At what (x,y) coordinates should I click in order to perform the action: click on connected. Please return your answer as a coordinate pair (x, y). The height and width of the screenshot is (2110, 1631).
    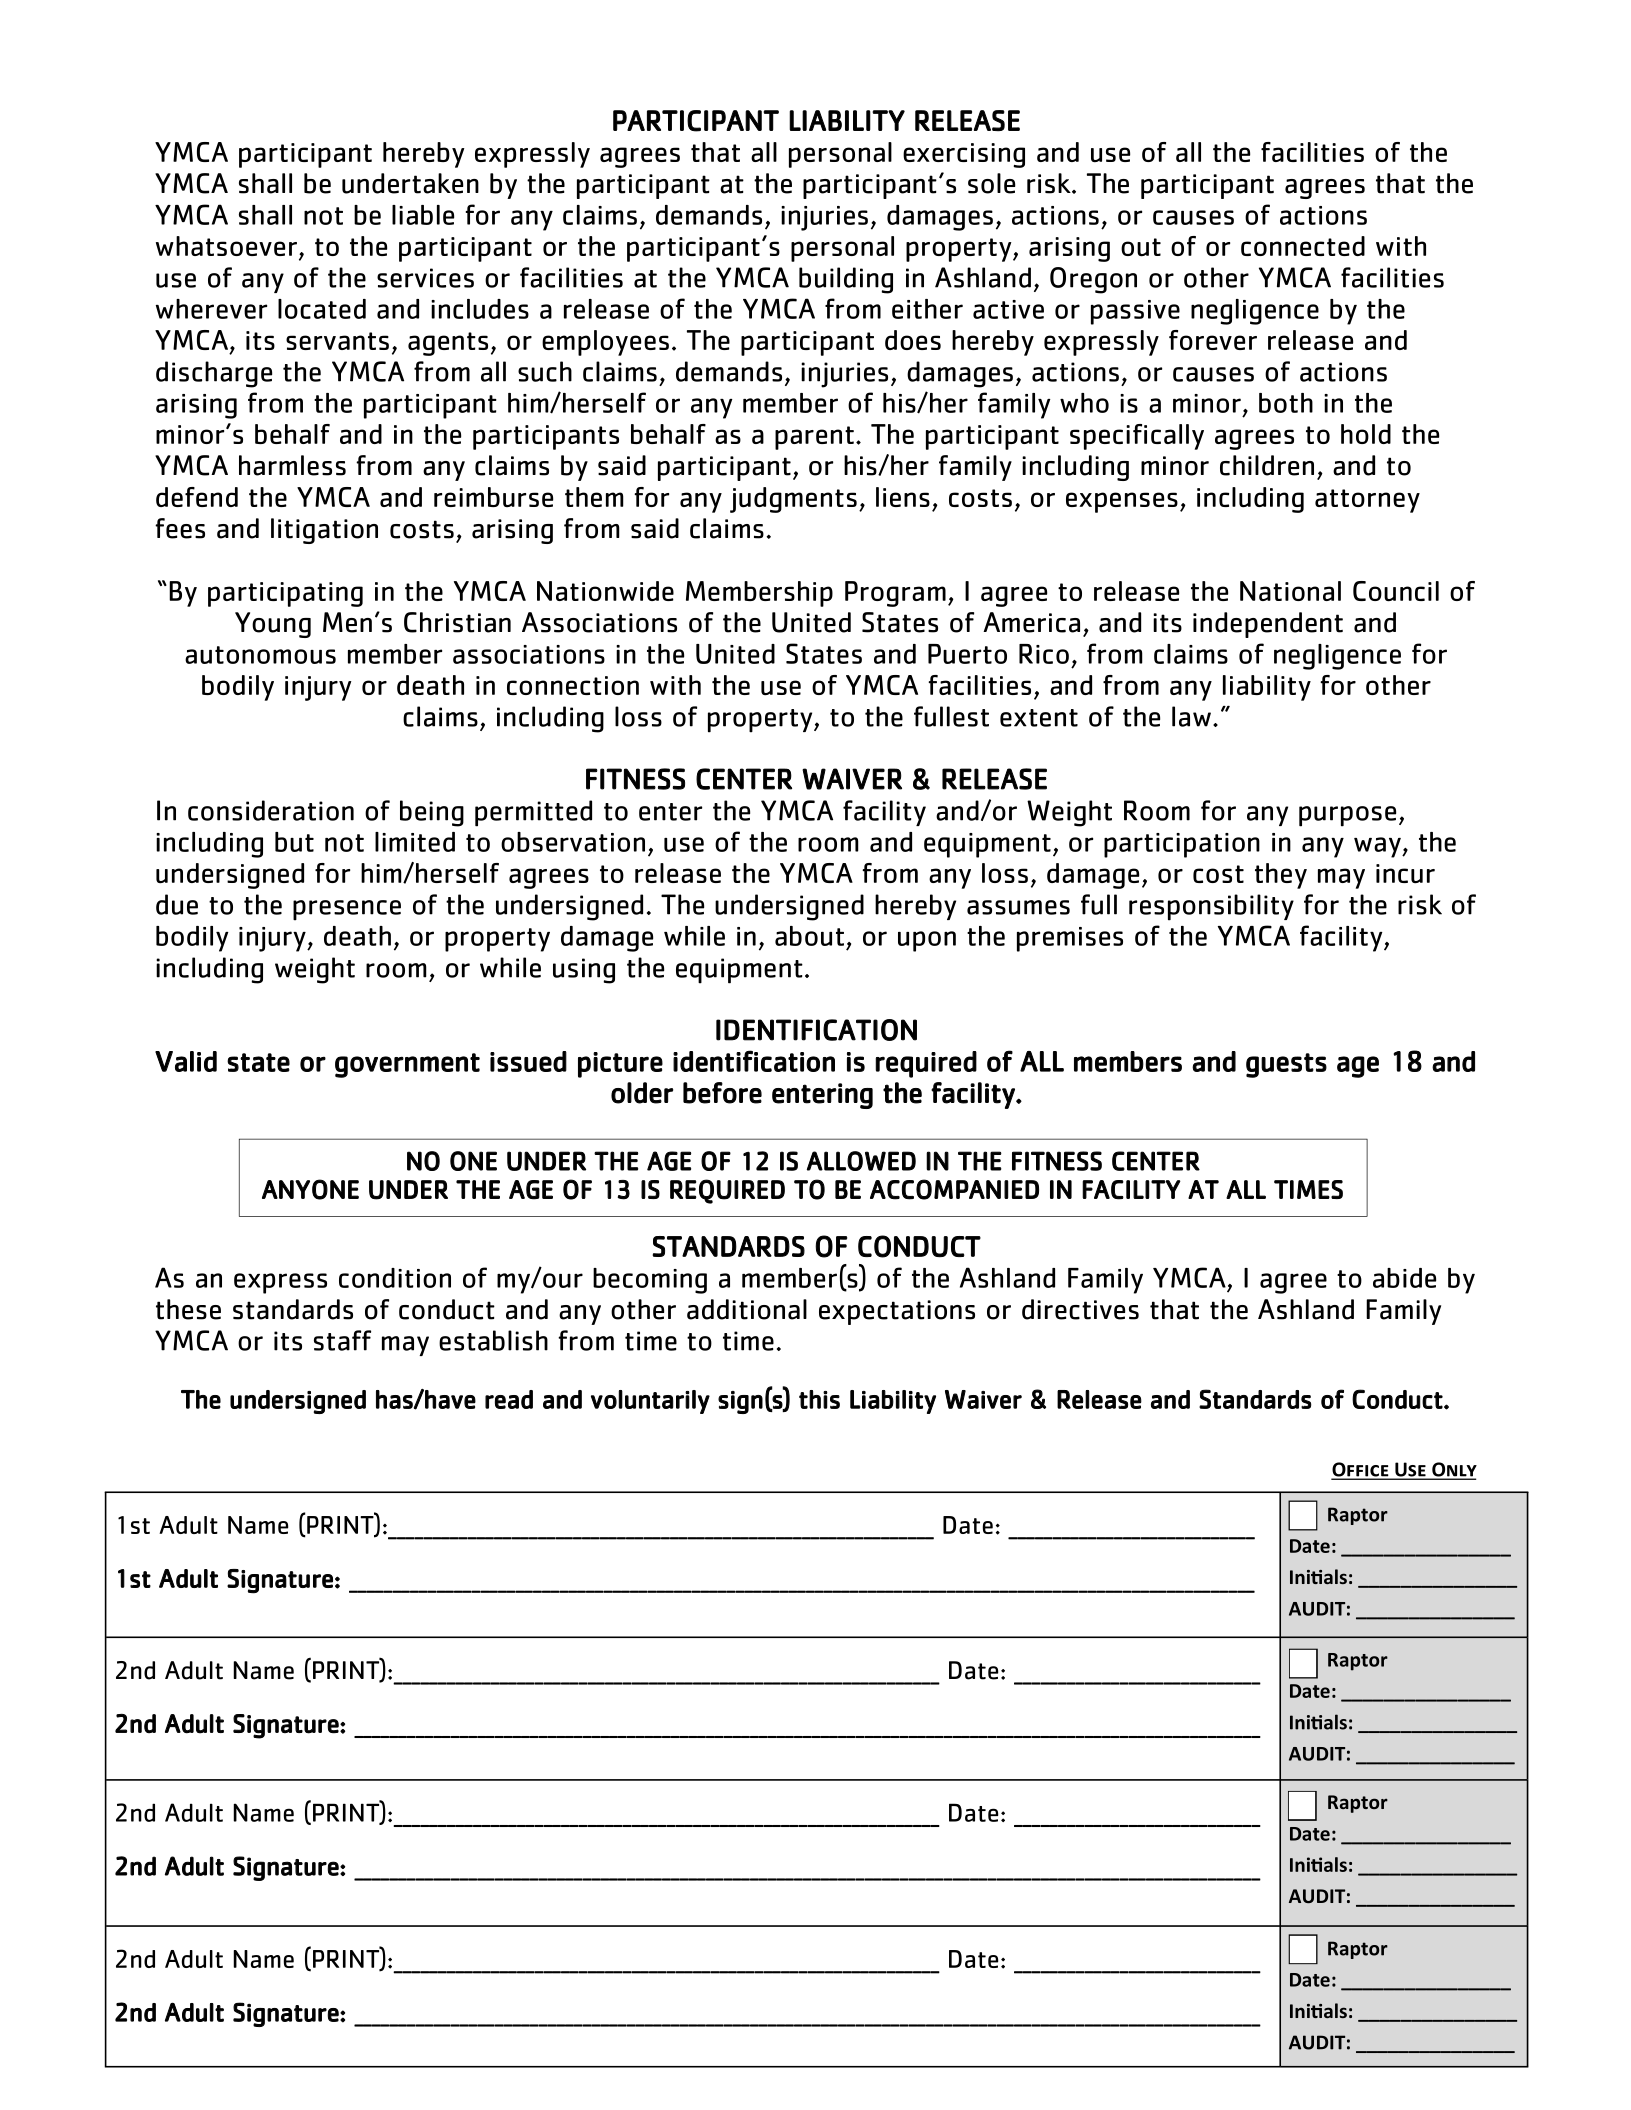
    Looking at the image, I should click on (1303, 246).
